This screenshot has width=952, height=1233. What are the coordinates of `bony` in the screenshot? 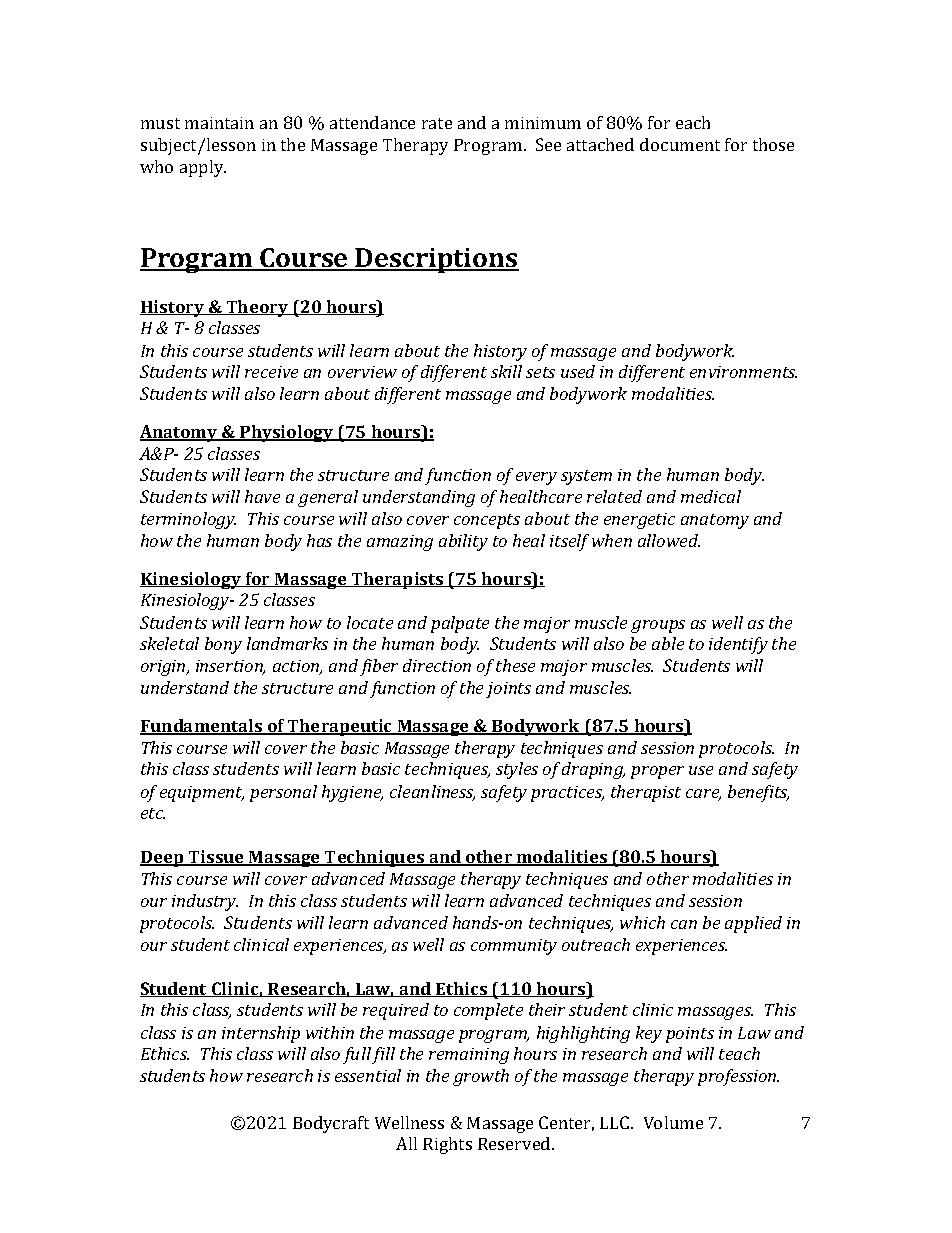 It's located at (223, 645).
